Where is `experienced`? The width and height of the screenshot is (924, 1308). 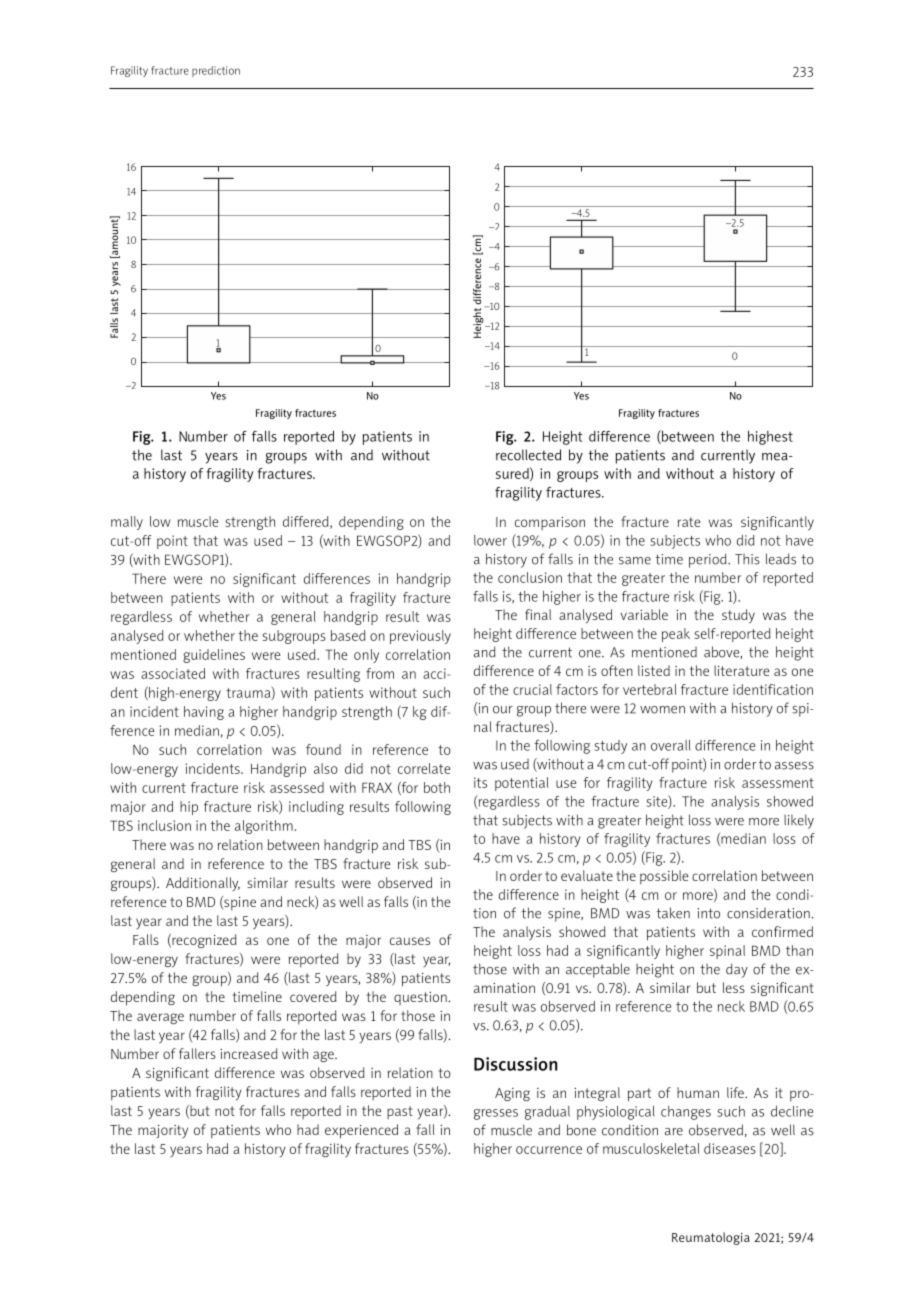 experienced is located at coordinates (361, 1131).
